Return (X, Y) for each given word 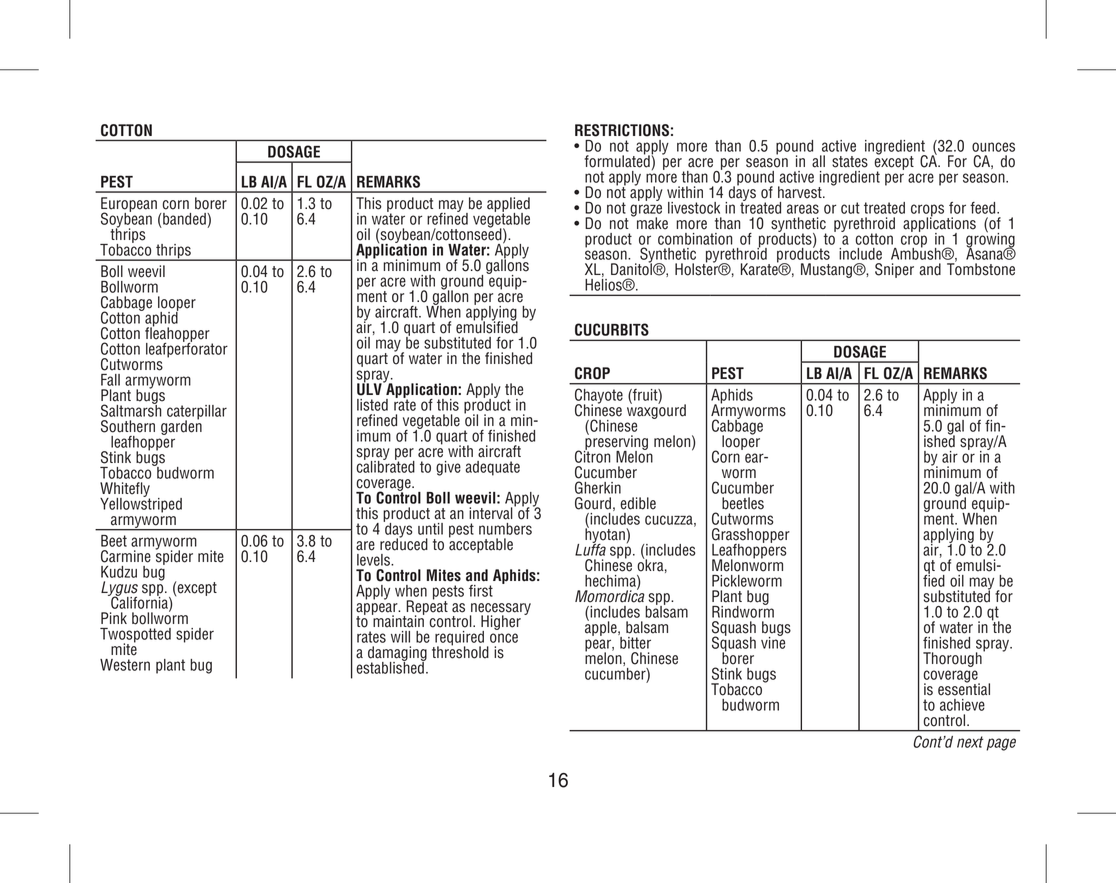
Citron (593, 455)
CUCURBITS (612, 329)
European (129, 205)
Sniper (894, 270)
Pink (114, 618)
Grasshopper (751, 536)
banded (184, 219)
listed (372, 405)
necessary (500, 610)
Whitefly (125, 490)
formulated (618, 160)
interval (492, 512)
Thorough (953, 658)
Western (125, 665)
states (850, 162)
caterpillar (197, 413)
